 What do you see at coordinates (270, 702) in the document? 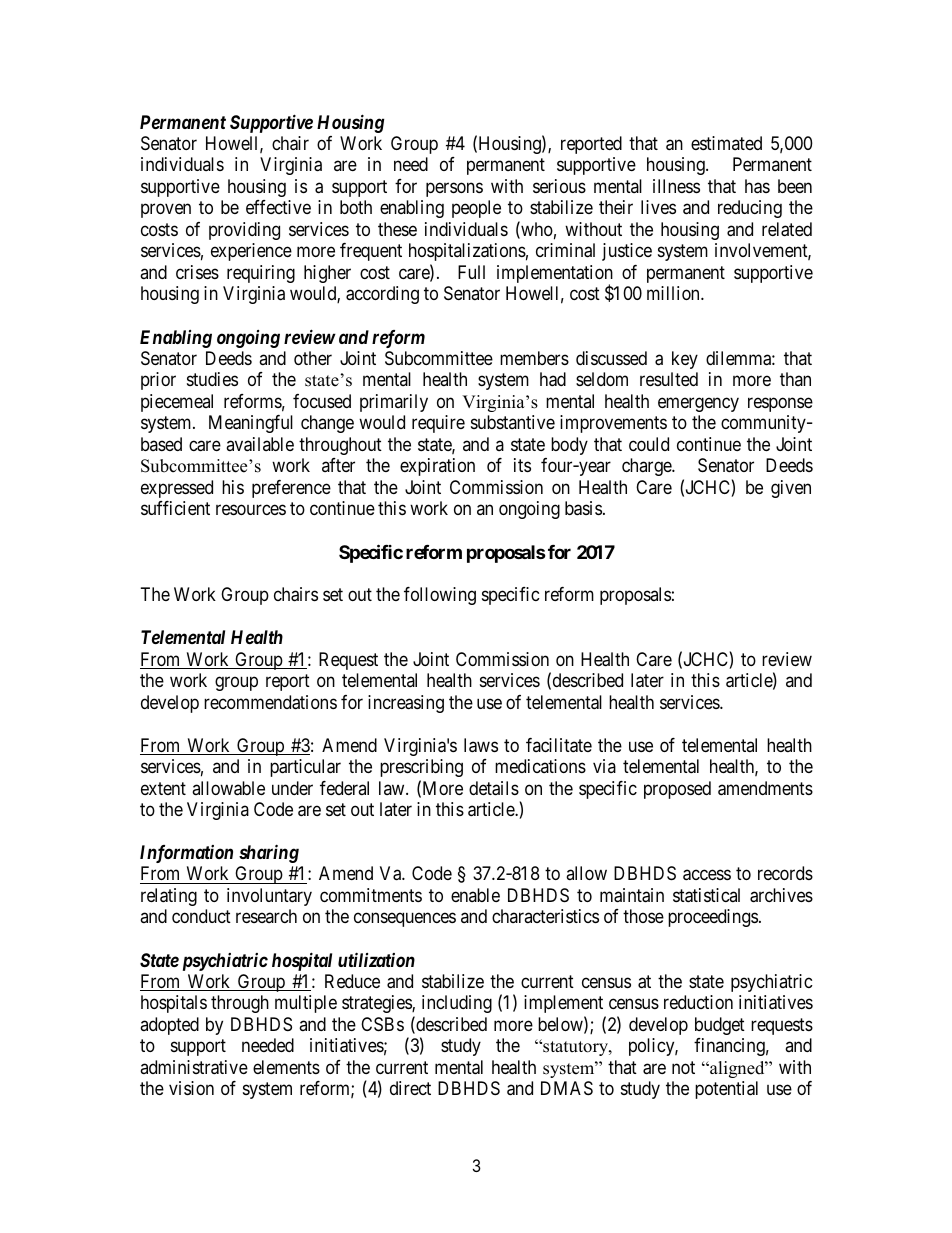
I see `recommendations` at bounding box center [270, 702].
